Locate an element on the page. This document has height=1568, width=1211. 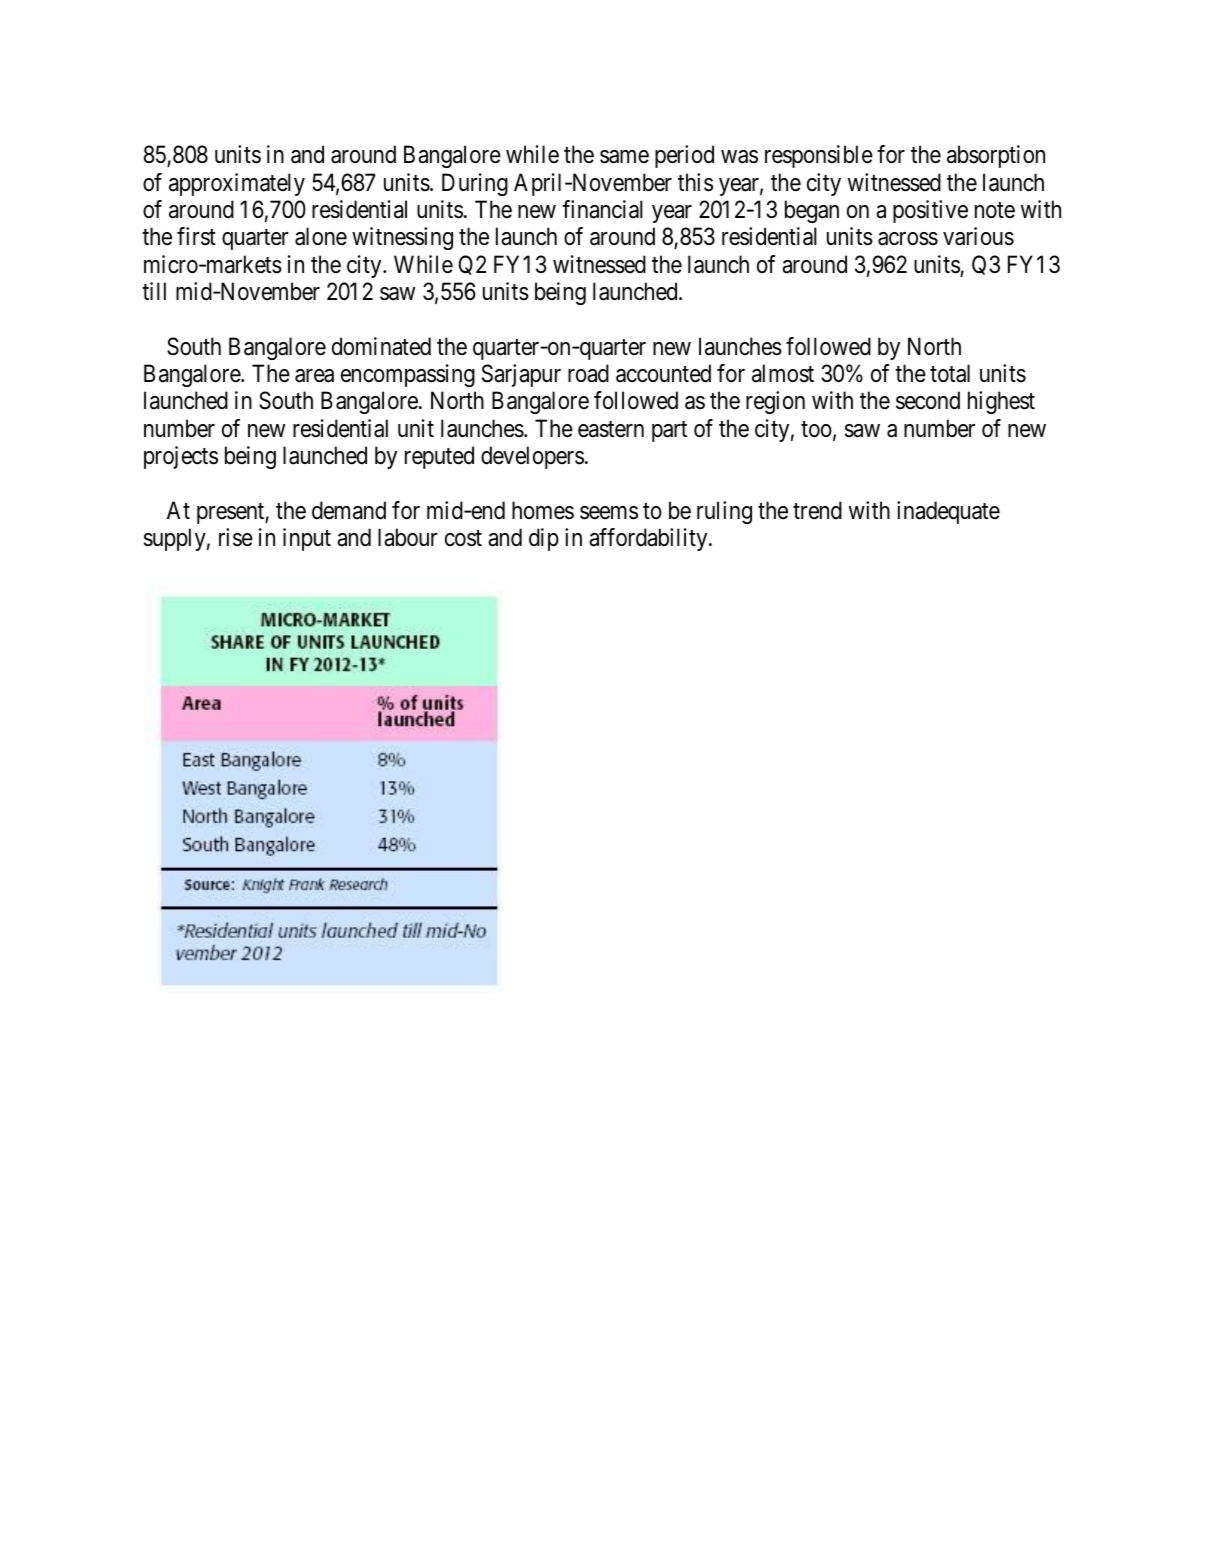
dip is located at coordinates (544, 539).
